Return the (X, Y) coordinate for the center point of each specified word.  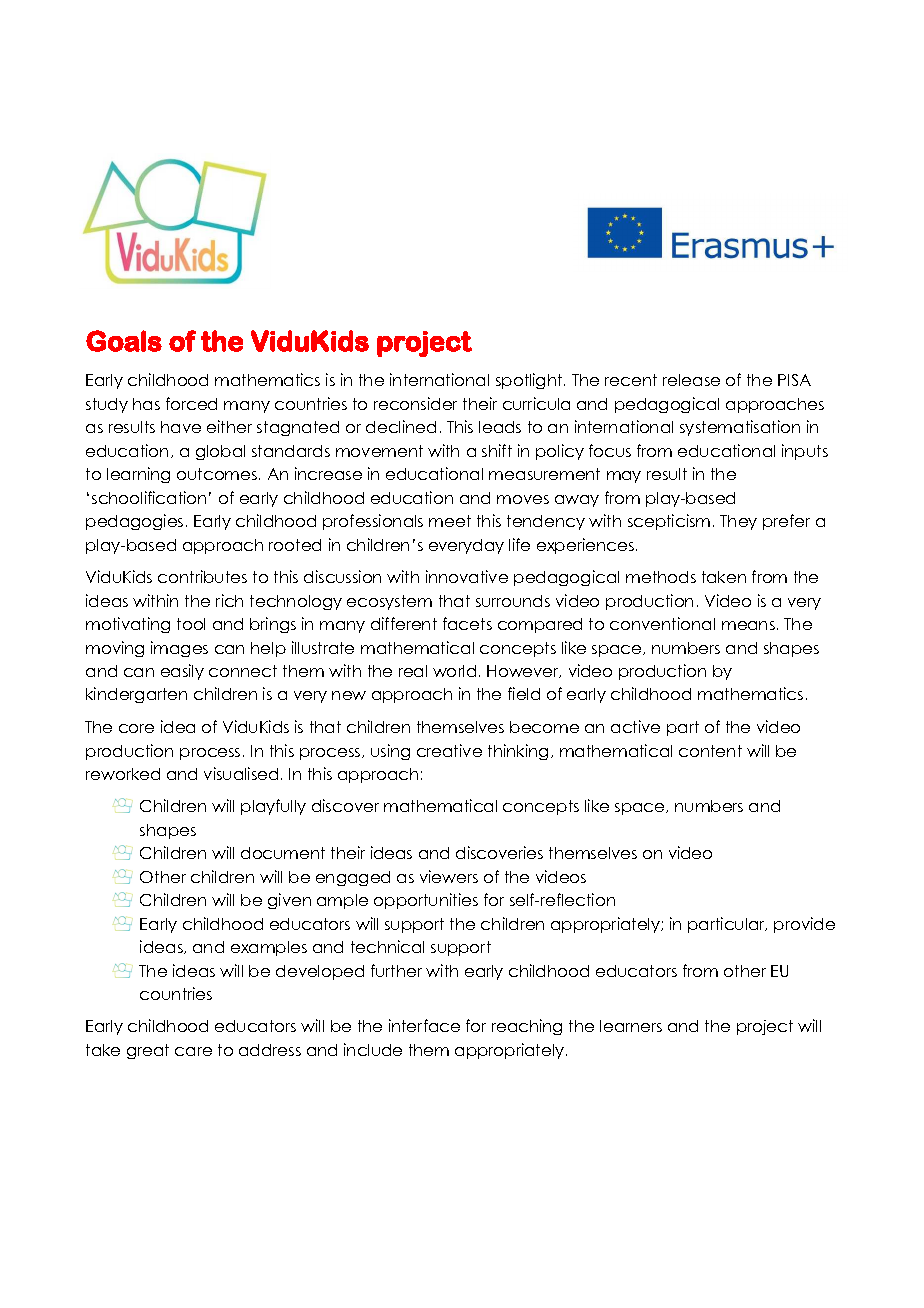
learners (631, 1026)
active (635, 726)
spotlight (530, 381)
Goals (124, 341)
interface (424, 1025)
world (454, 671)
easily (182, 672)
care (193, 1051)
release (691, 380)
